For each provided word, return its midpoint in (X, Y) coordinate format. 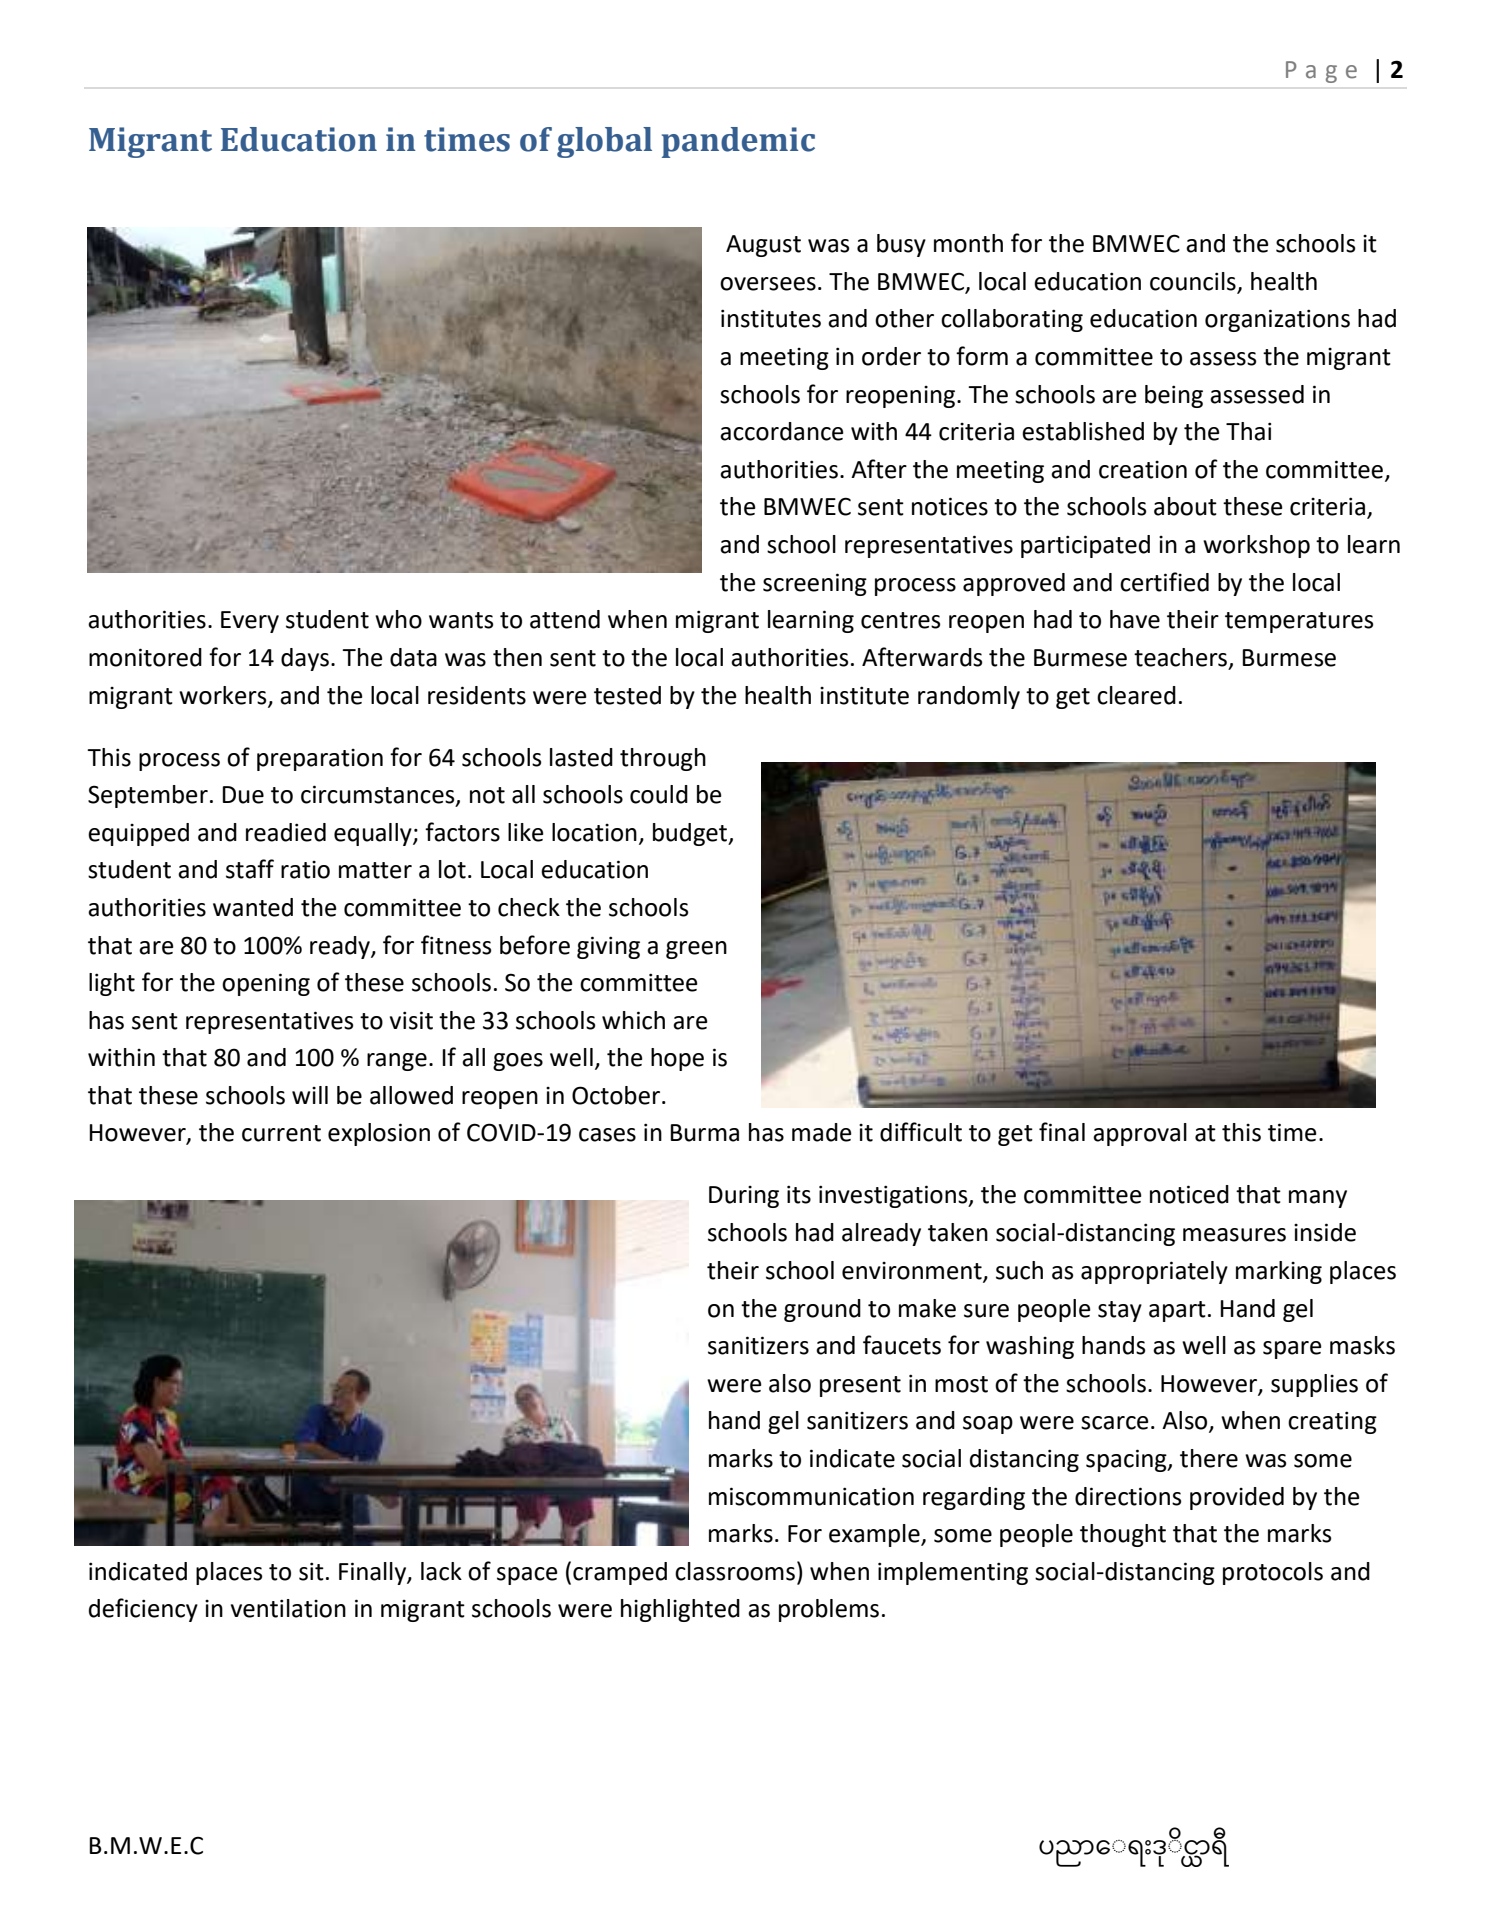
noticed (1189, 1194)
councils (1193, 281)
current (281, 1133)
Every (250, 622)
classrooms (735, 1571)
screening (815, 584)
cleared (1136, 695)
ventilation (288, 1608)
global (604, 142)
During (744, 1197)
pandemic (738, 142)
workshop (1256, 546)
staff (250, 869)
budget (691, 834)
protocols (1273, 1573)
